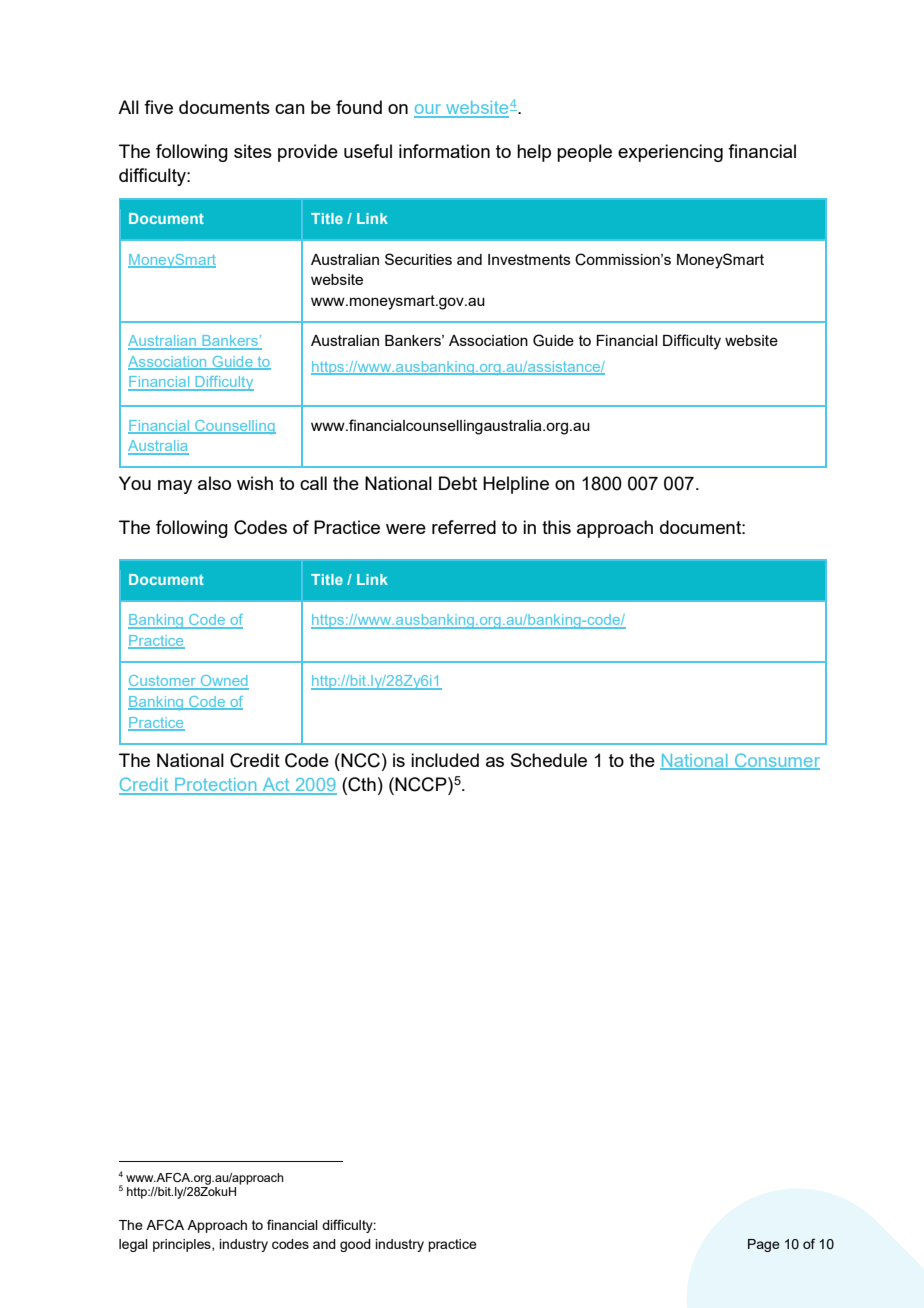 This screenshot has width=924, height=1308. Describe the element at coordinates (175, 487) in the screenshot. I see `may` at that location.
